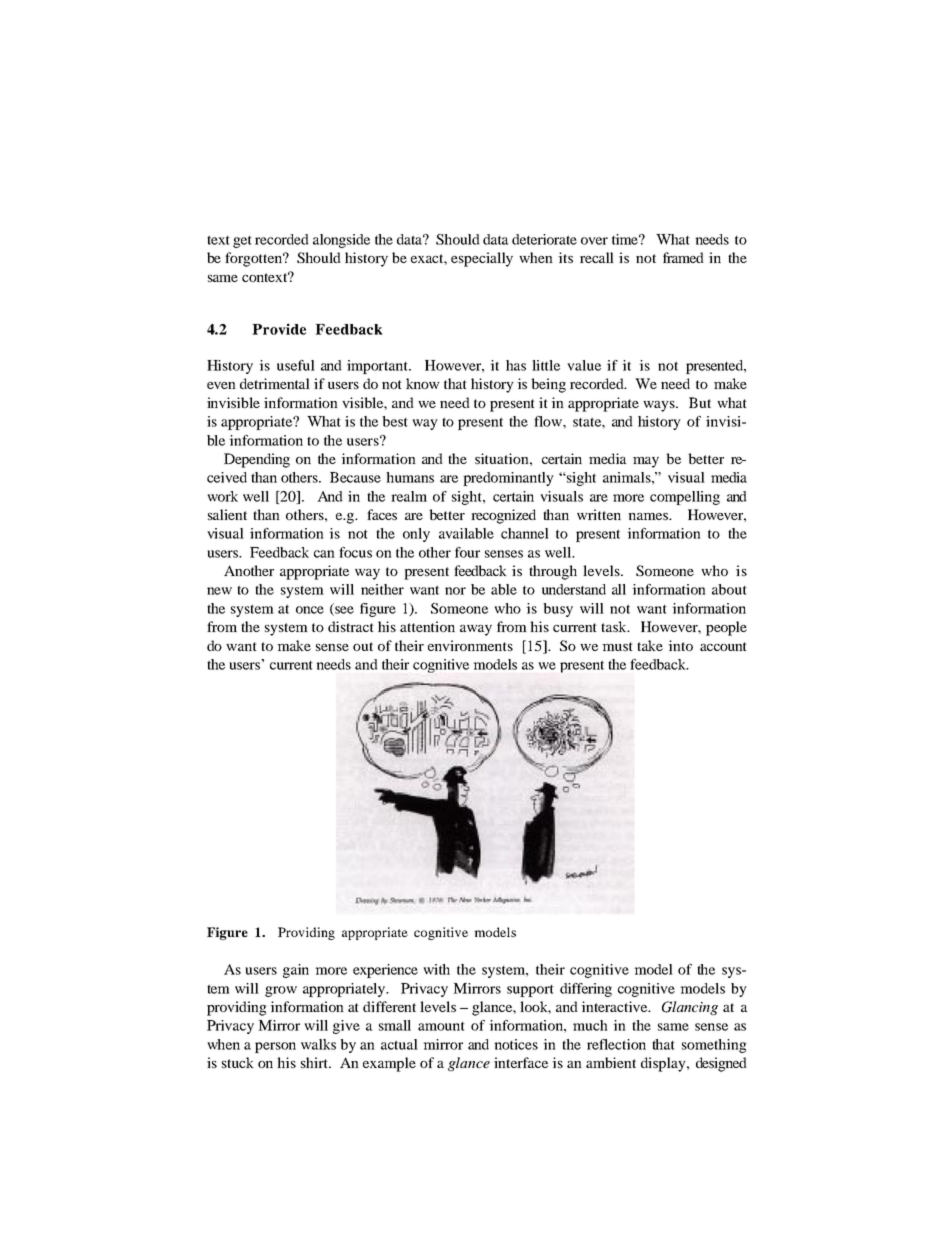 Image resolution: width=952 pixels, height=1233 pixels. I want to click on environments, so click(470, 645).
